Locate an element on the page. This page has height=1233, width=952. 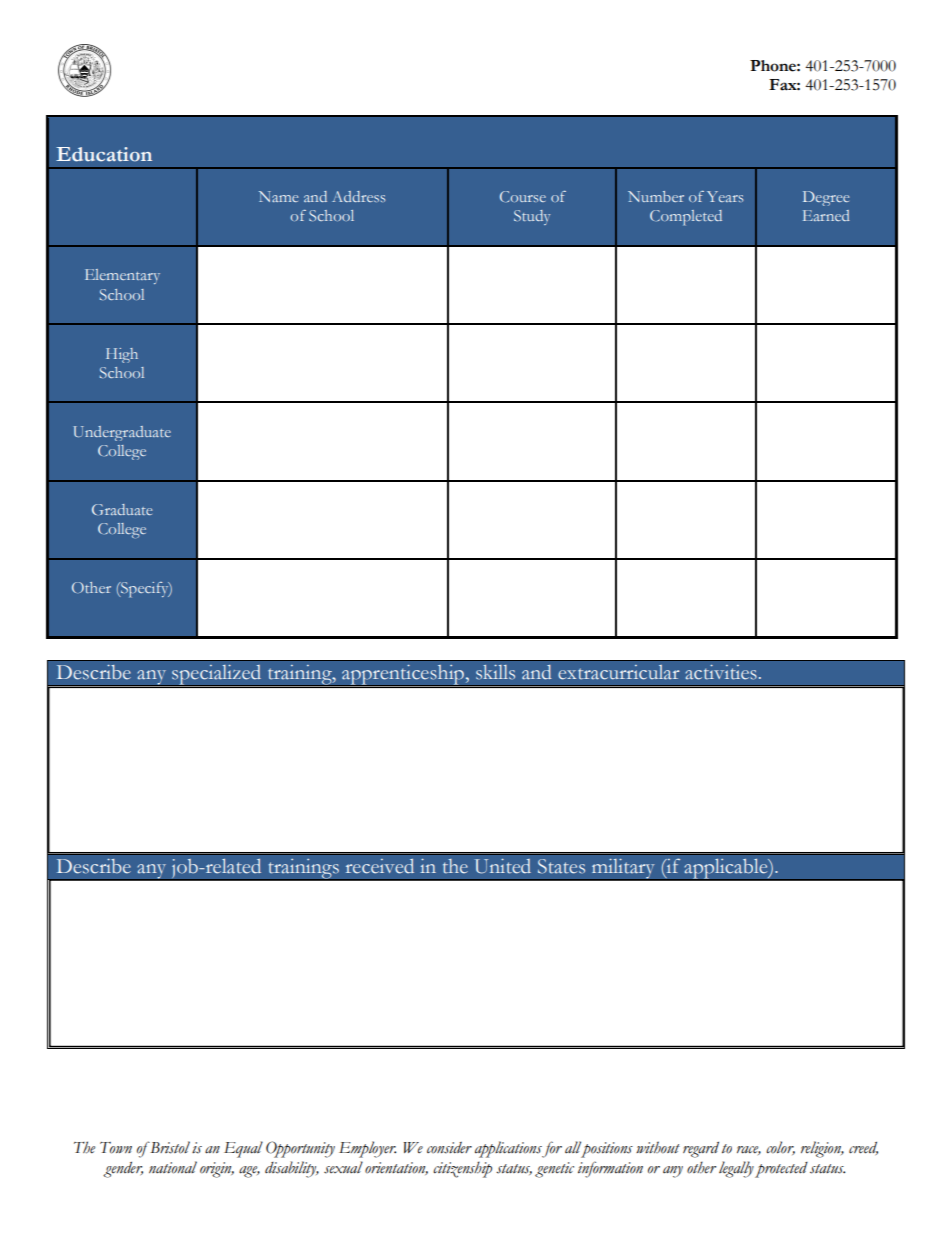
Course is located at coordinates (523, 196).
